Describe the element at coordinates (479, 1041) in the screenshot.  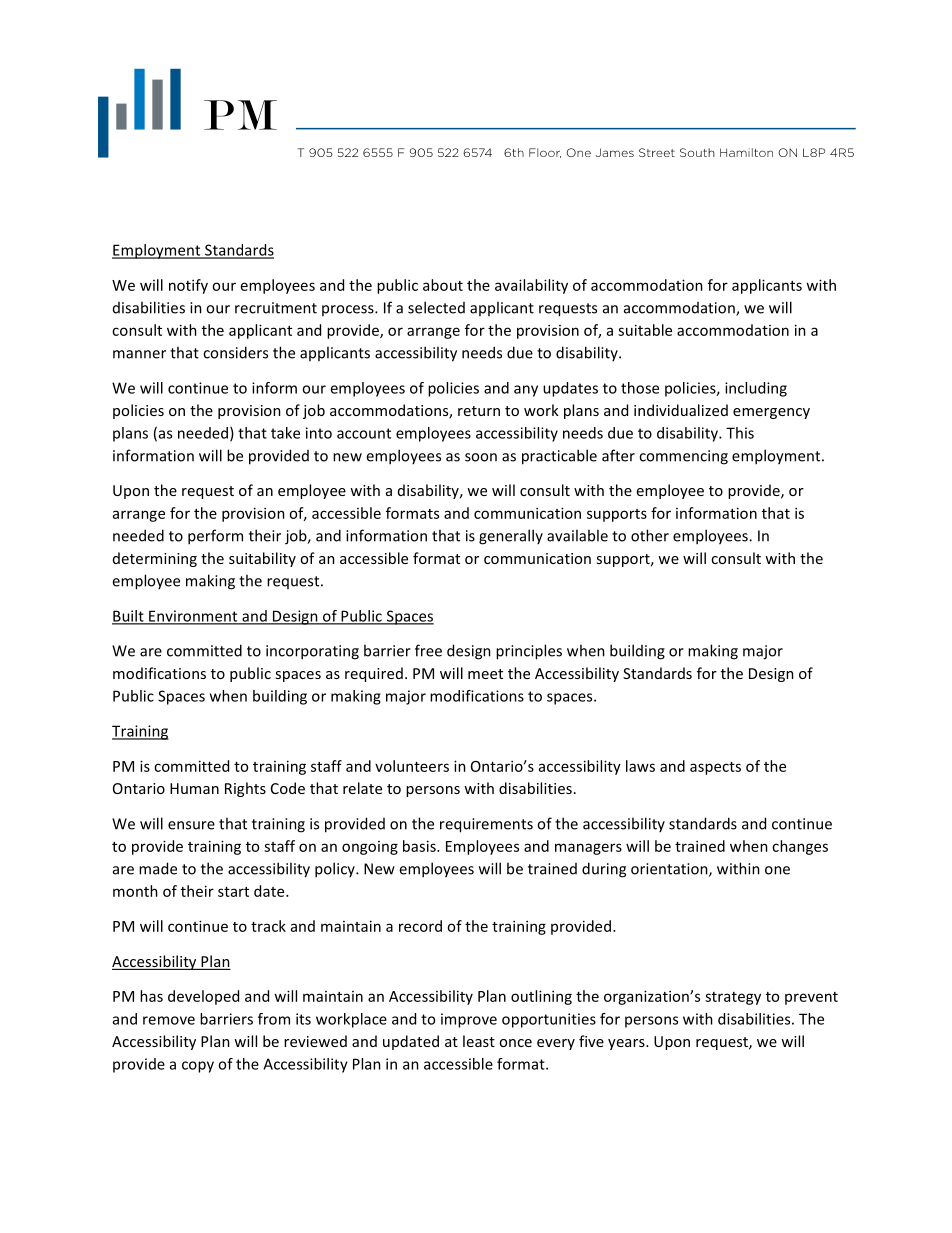
I see `least` at that location.
